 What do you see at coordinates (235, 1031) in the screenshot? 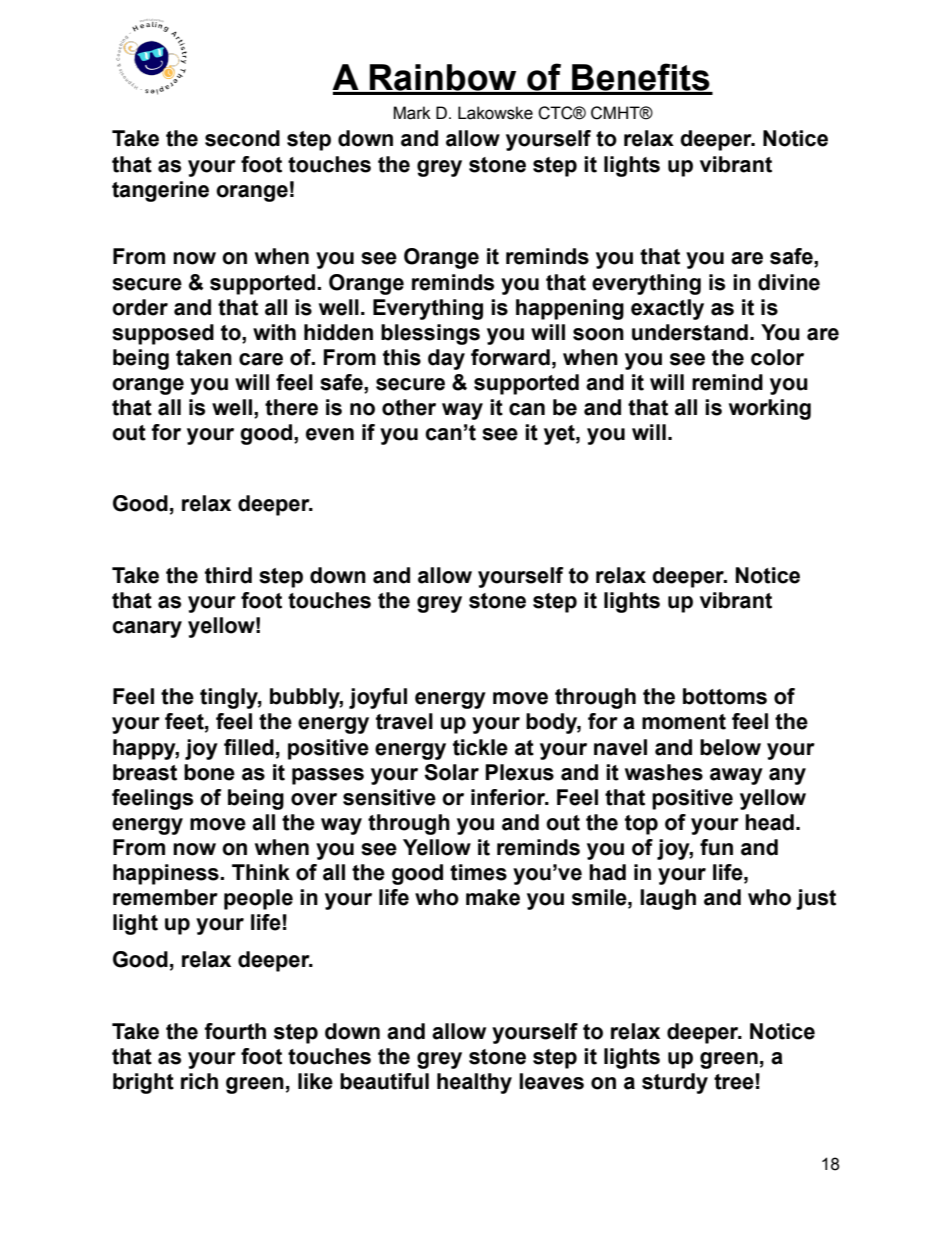
I see `fourth` at bounding box center [235, 1031].
